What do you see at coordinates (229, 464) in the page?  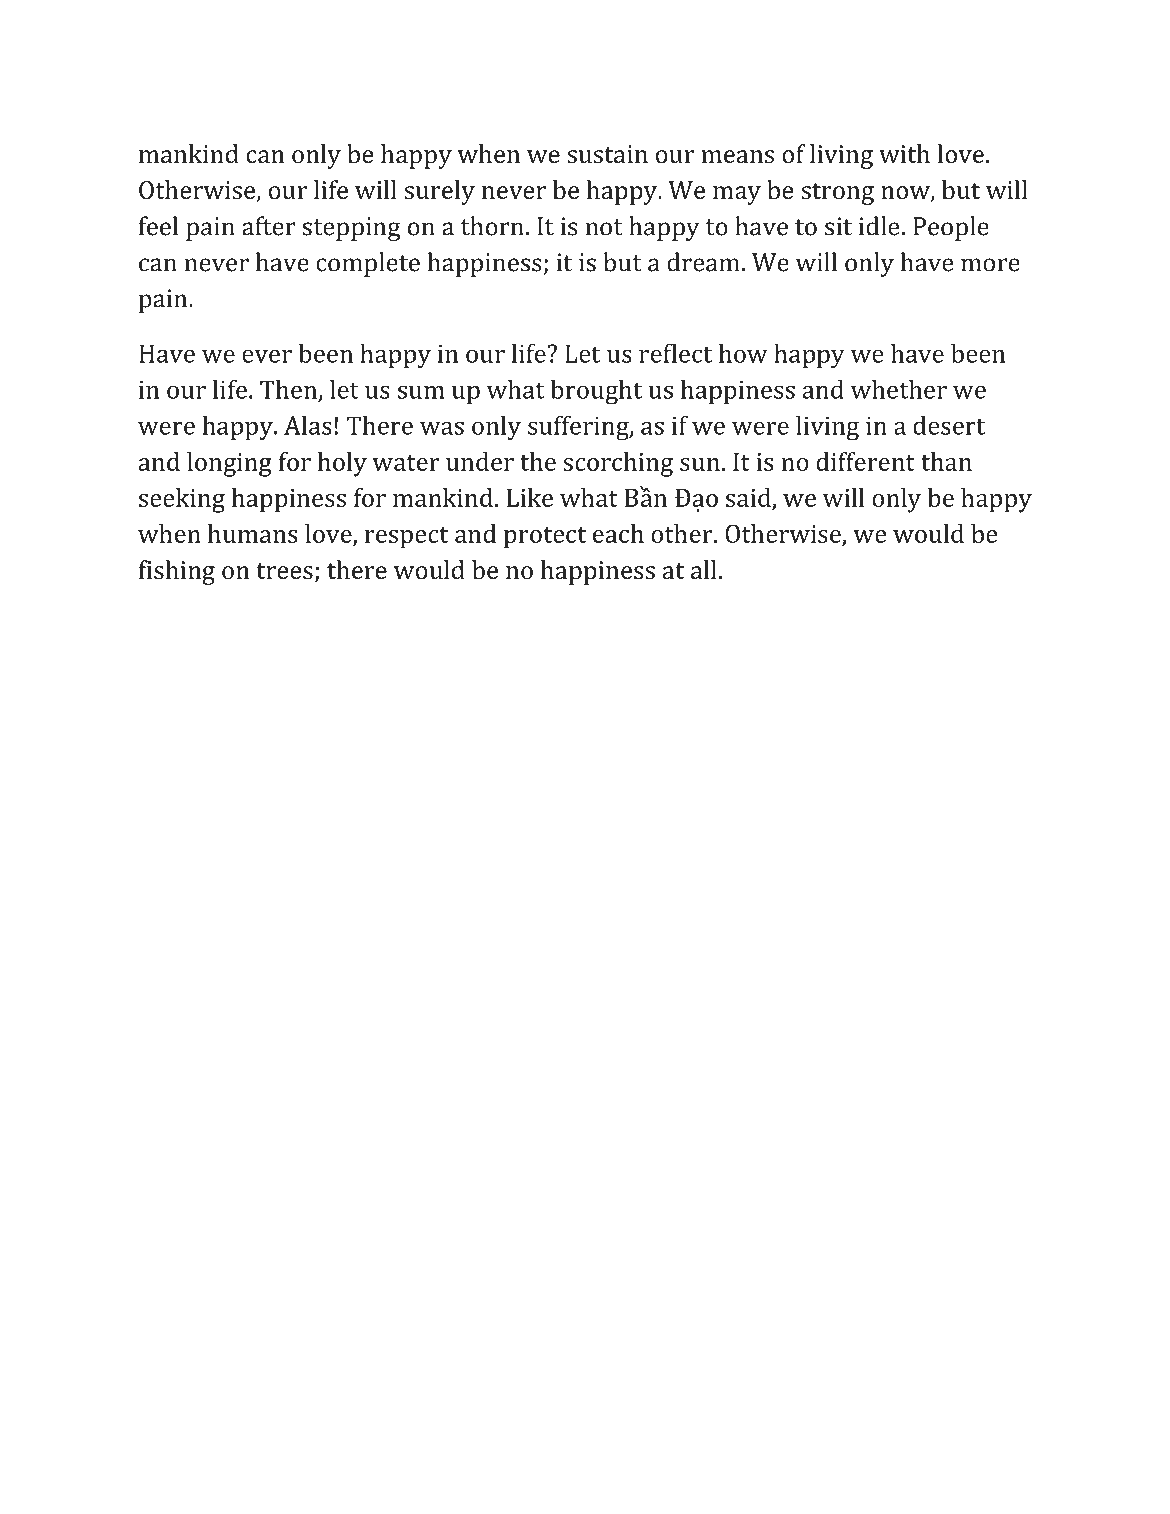 I see `longing` at bounding box center [229, 464].
